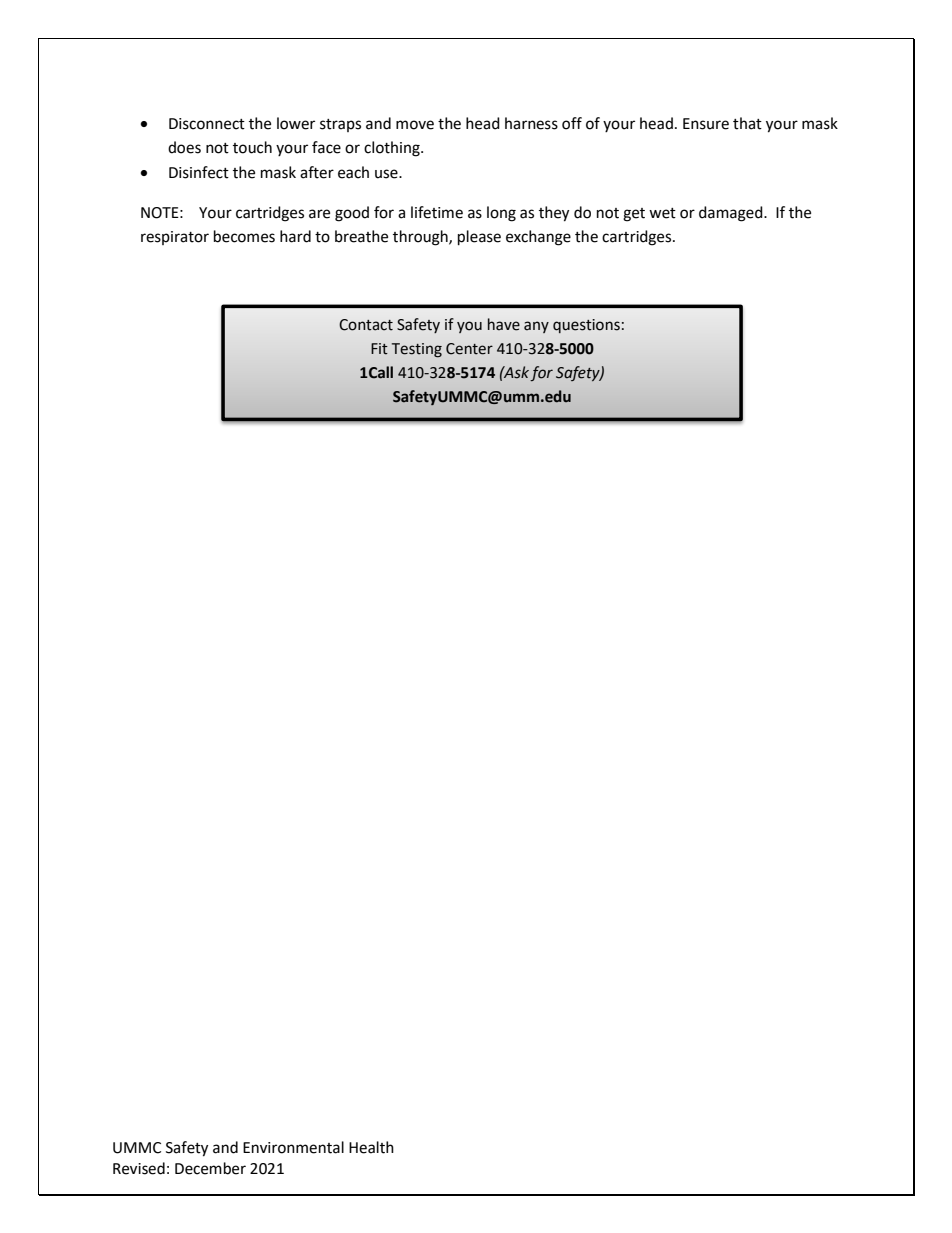  Describe the element at coordinates (706, 124) in the screenshot. I see `Ensure` at that location.
